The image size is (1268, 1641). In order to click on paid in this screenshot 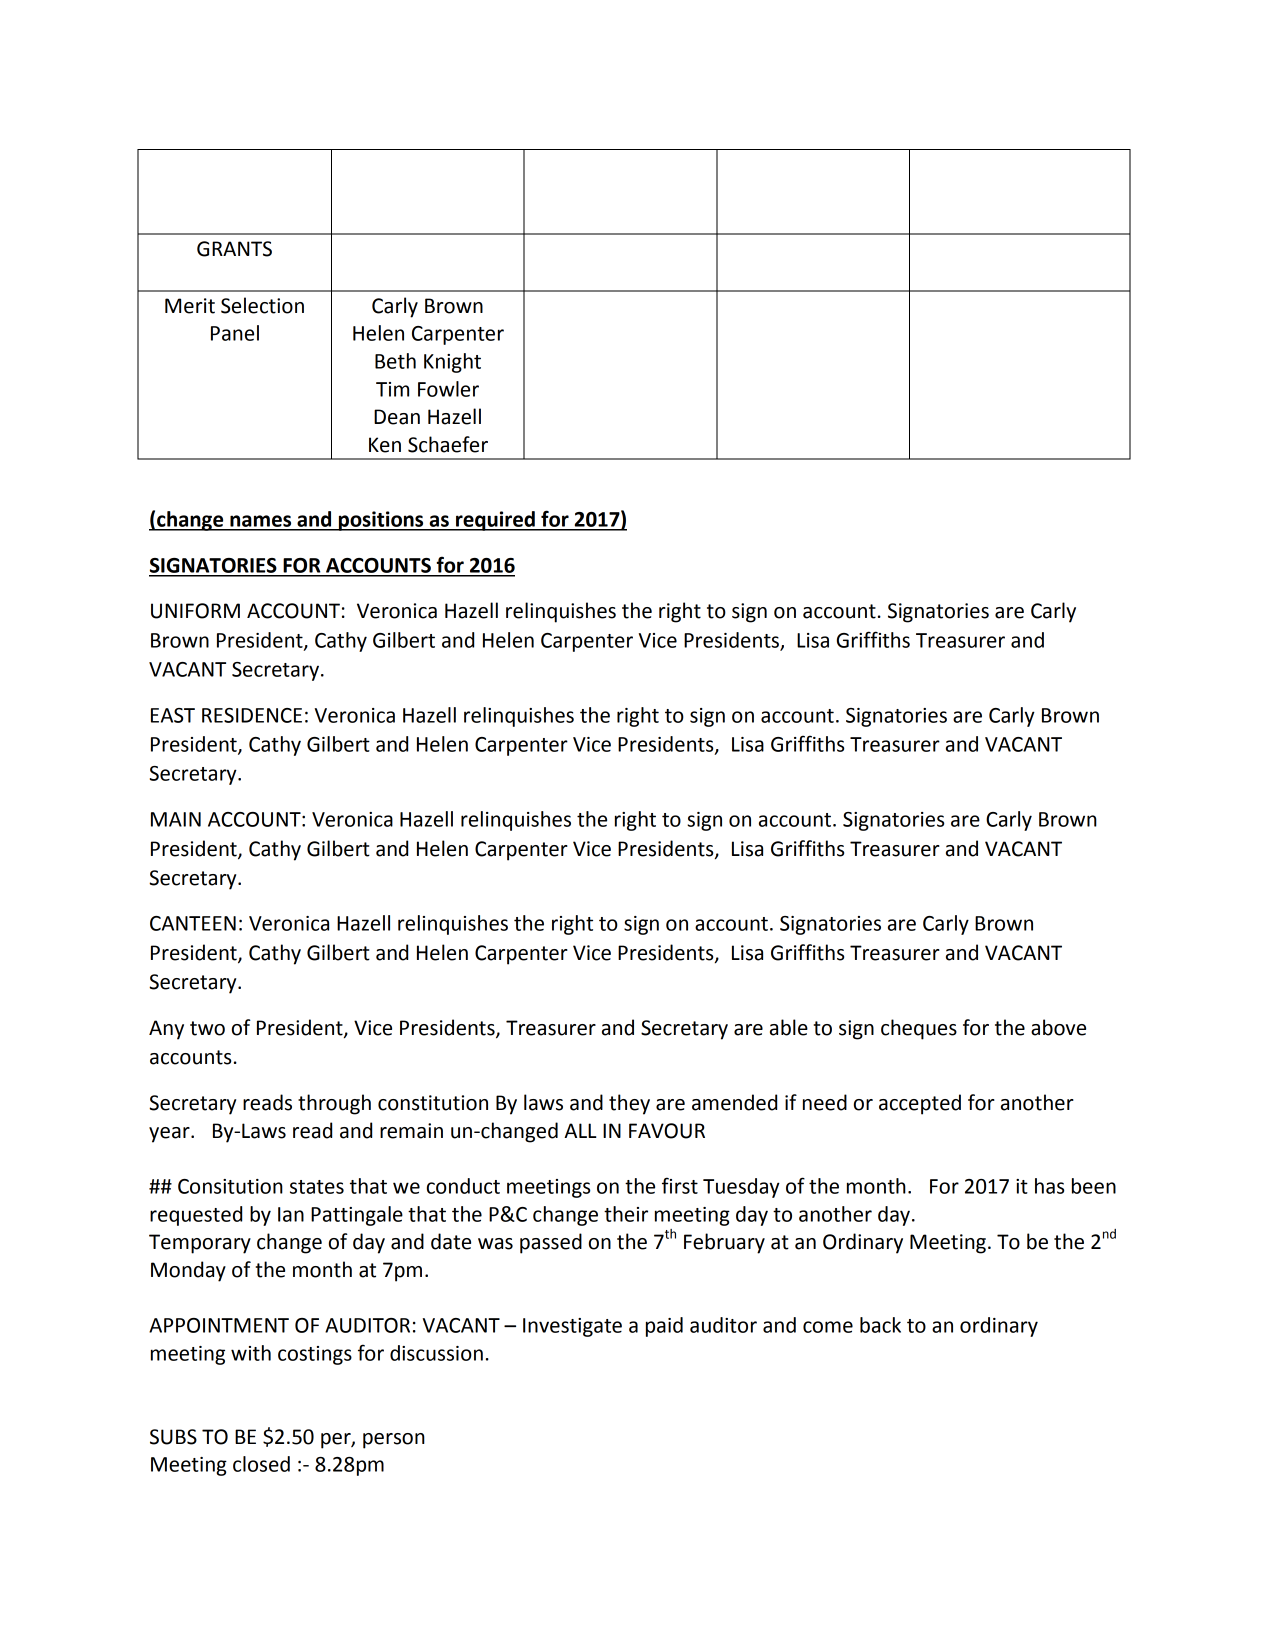, I will do `click(664, 1327)`.
